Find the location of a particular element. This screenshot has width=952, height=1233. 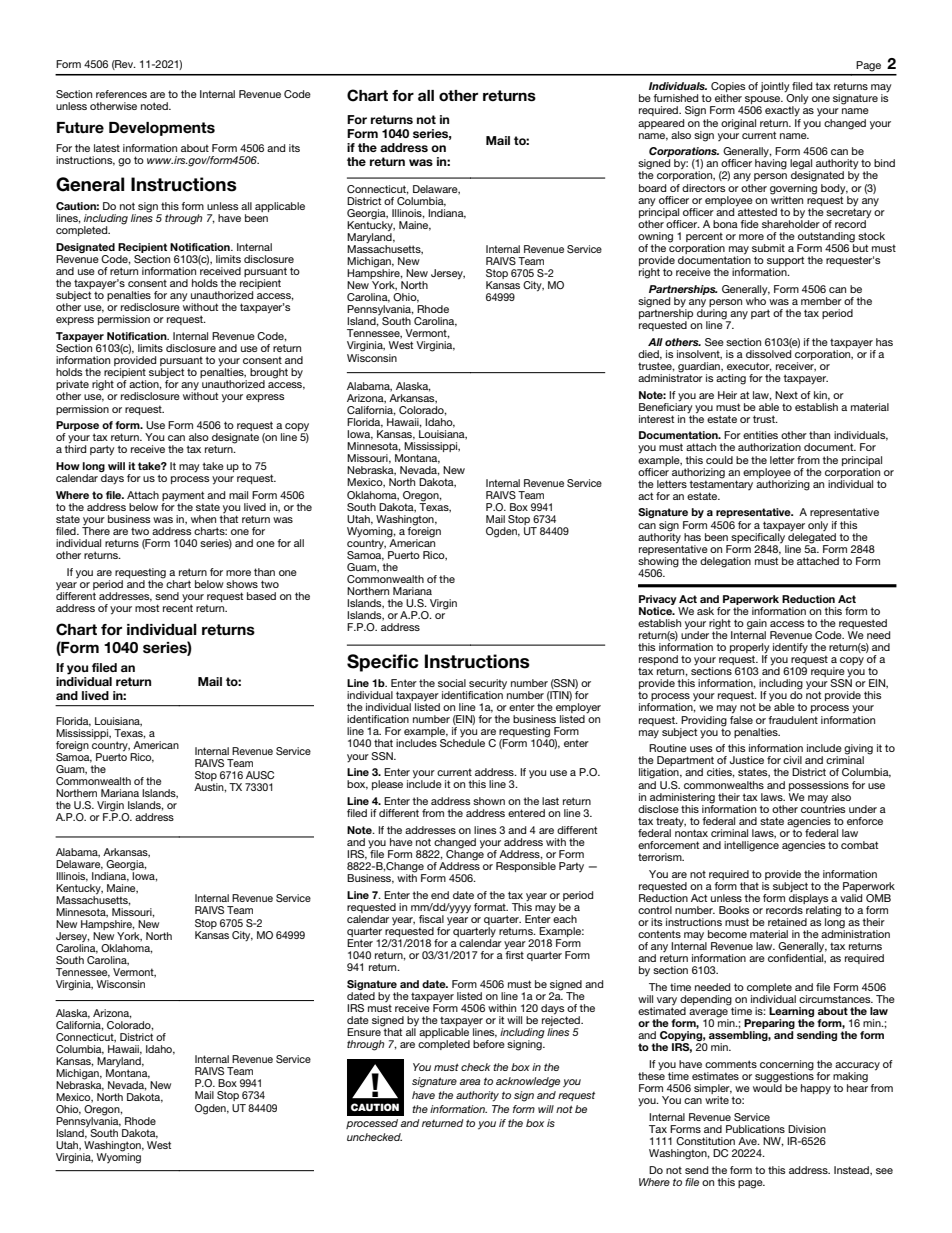

social is located at coordinates (452, 683).
